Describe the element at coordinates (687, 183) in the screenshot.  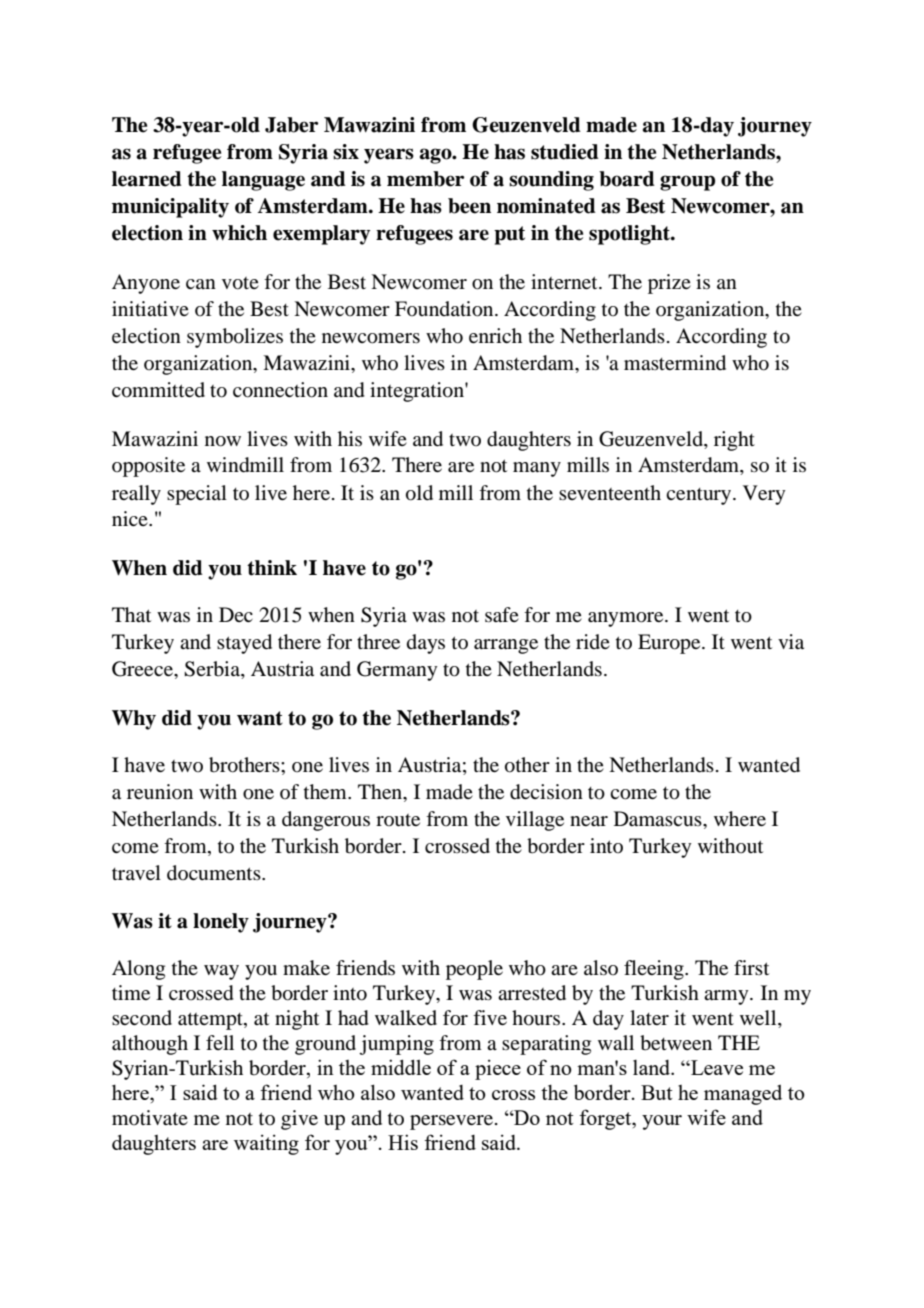
I see `group` at that location.
